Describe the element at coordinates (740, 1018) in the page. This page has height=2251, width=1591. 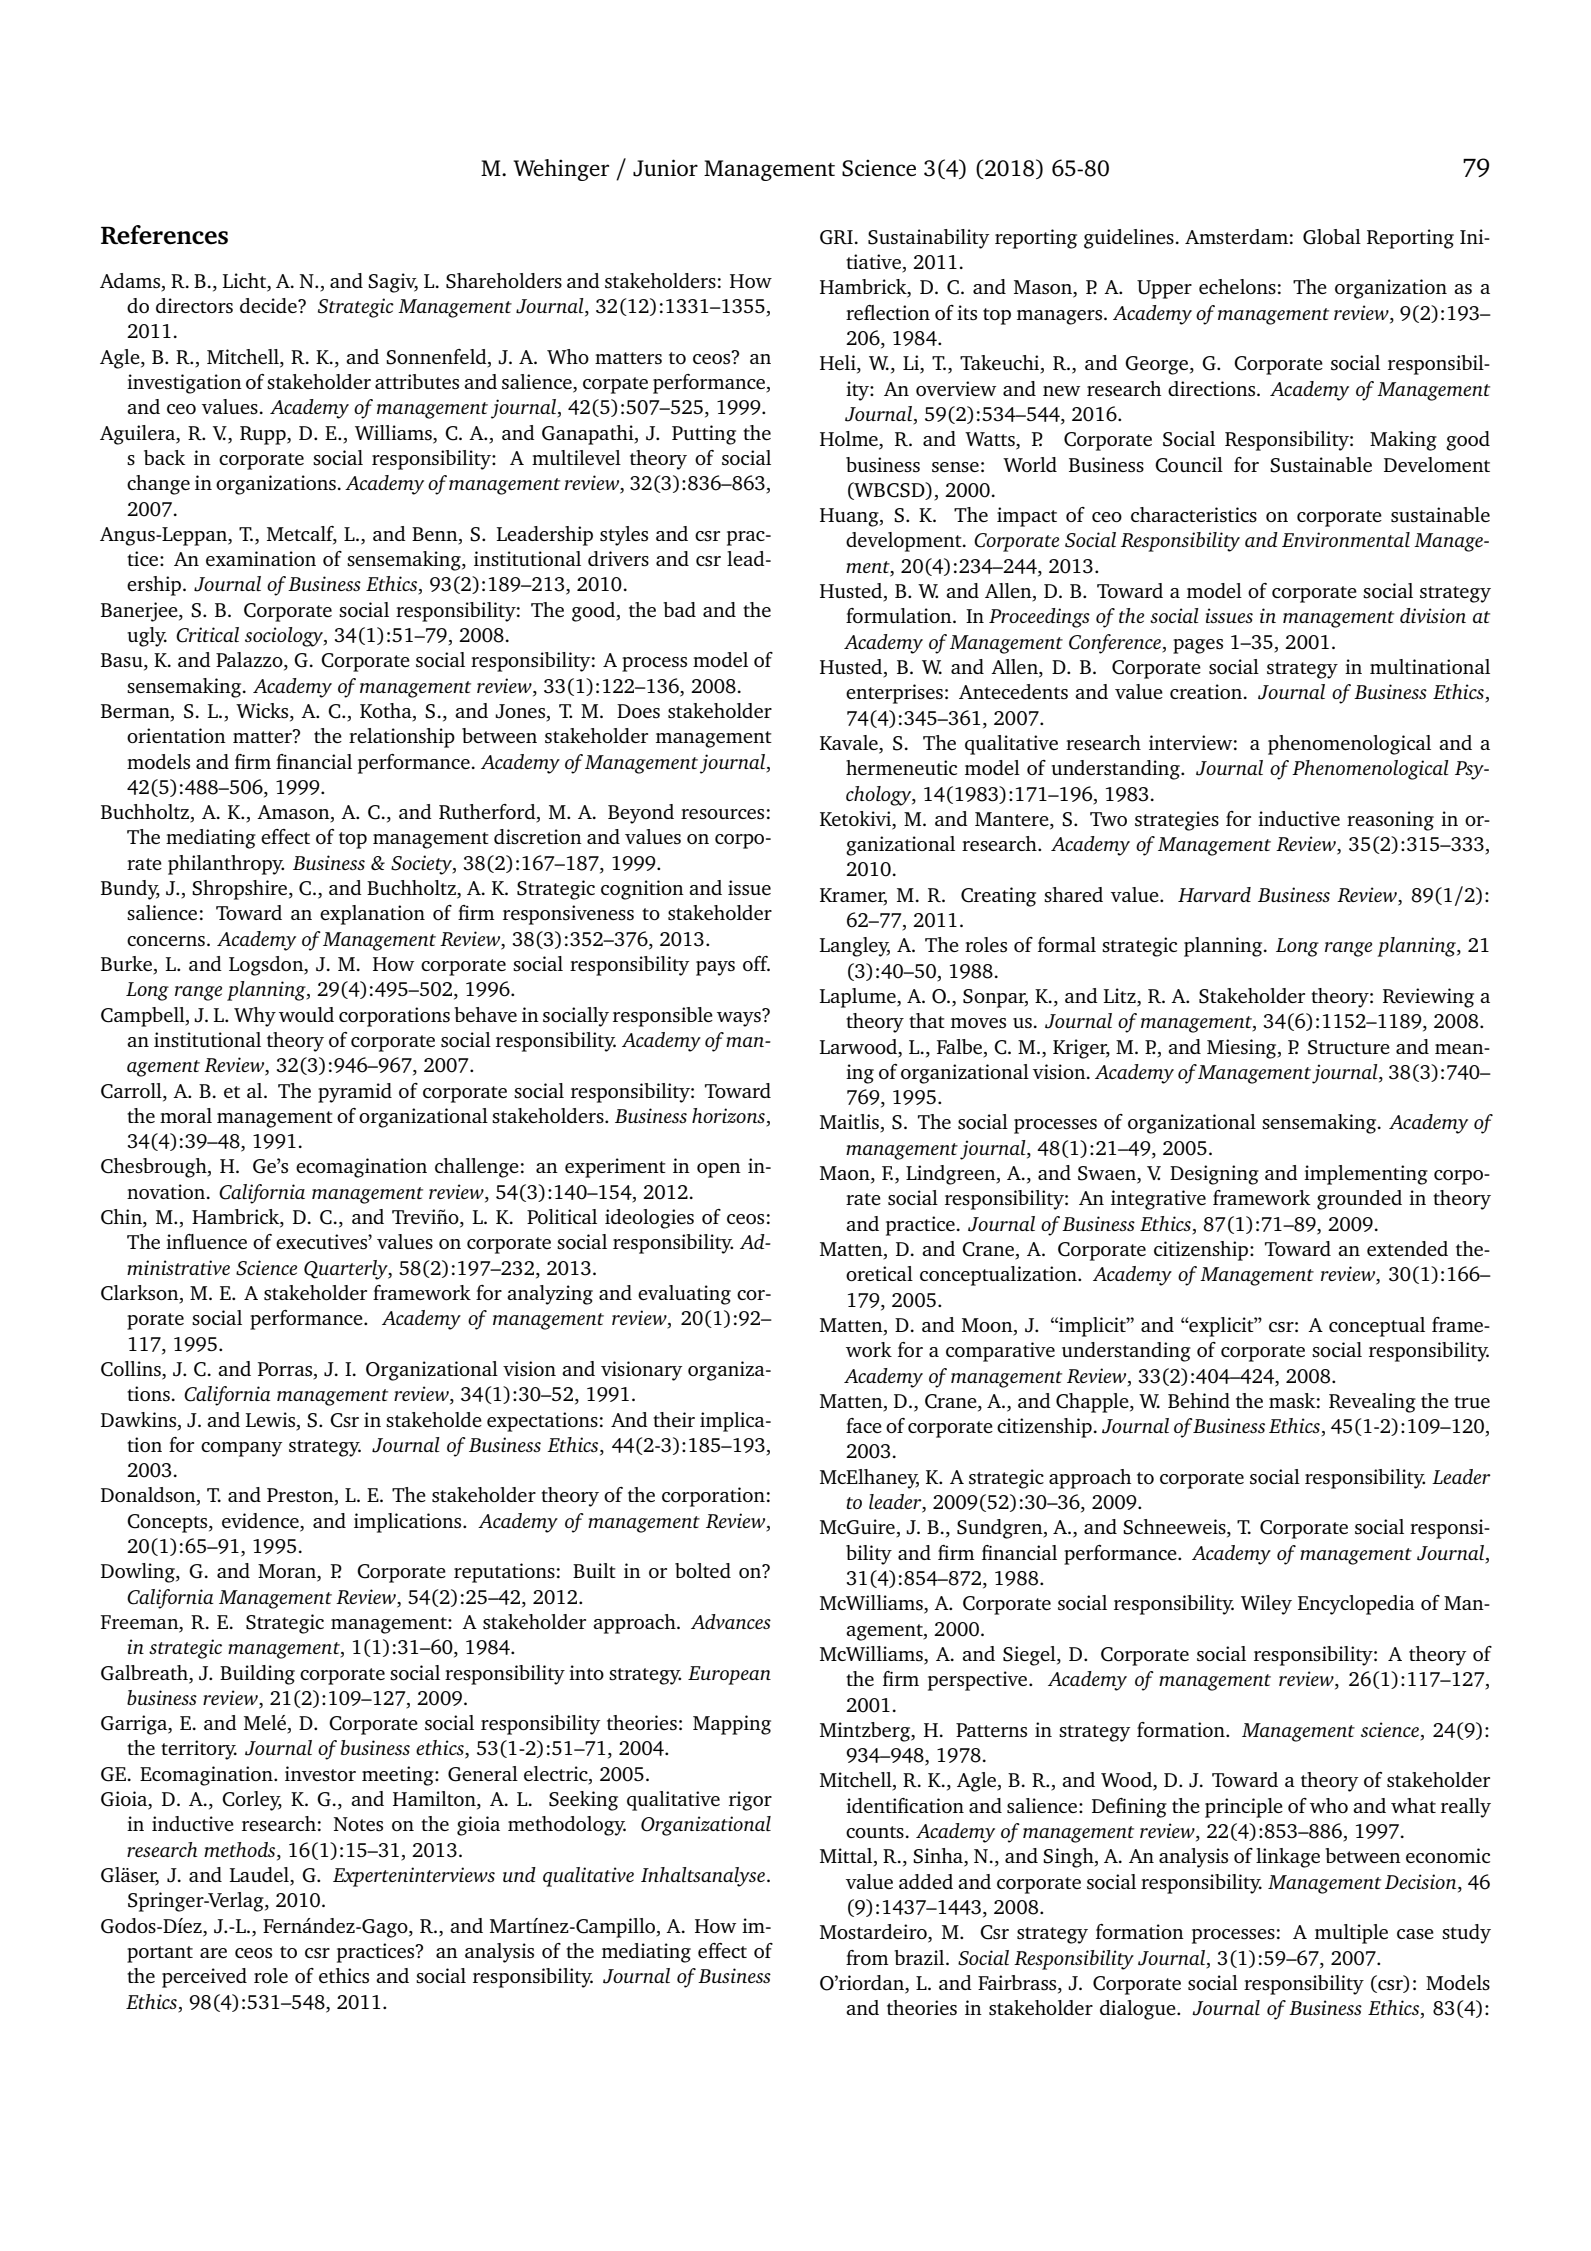
I see `ways` at that location.
